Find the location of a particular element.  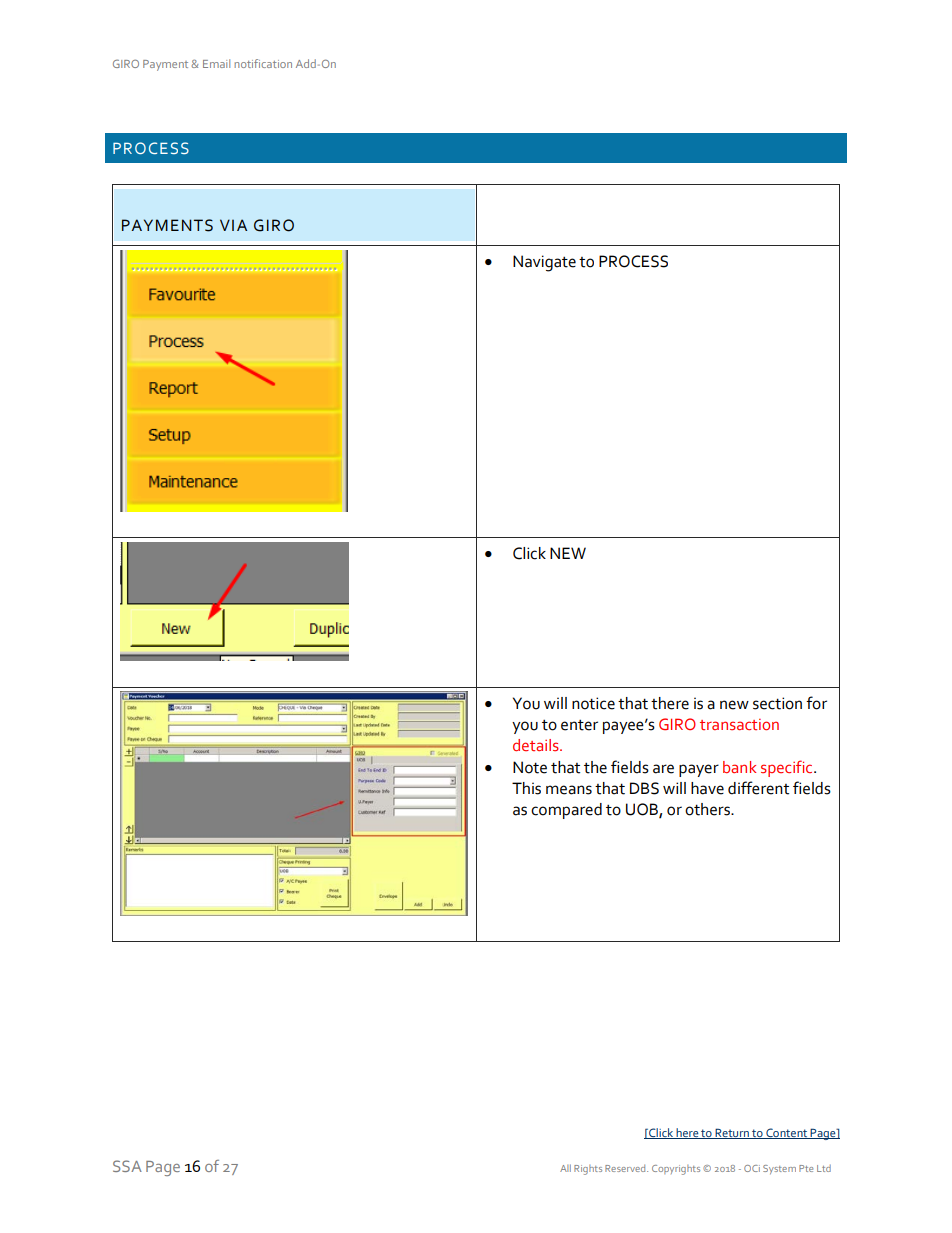

All is located at coordinates (565, 1168).
